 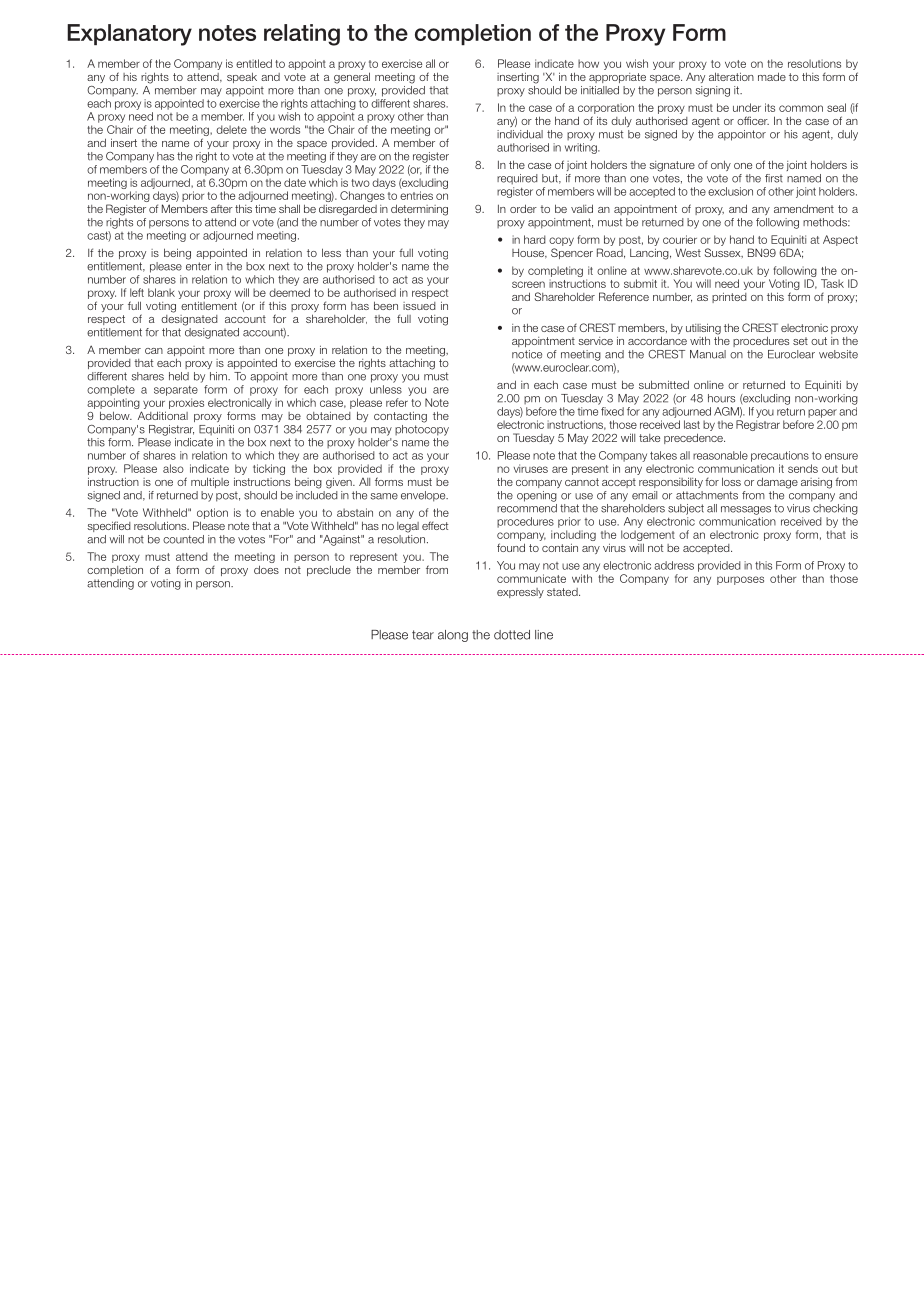 What do you see at coordinates (588, 63) in the document?
I see `how` at bounding box center [588, 63].
